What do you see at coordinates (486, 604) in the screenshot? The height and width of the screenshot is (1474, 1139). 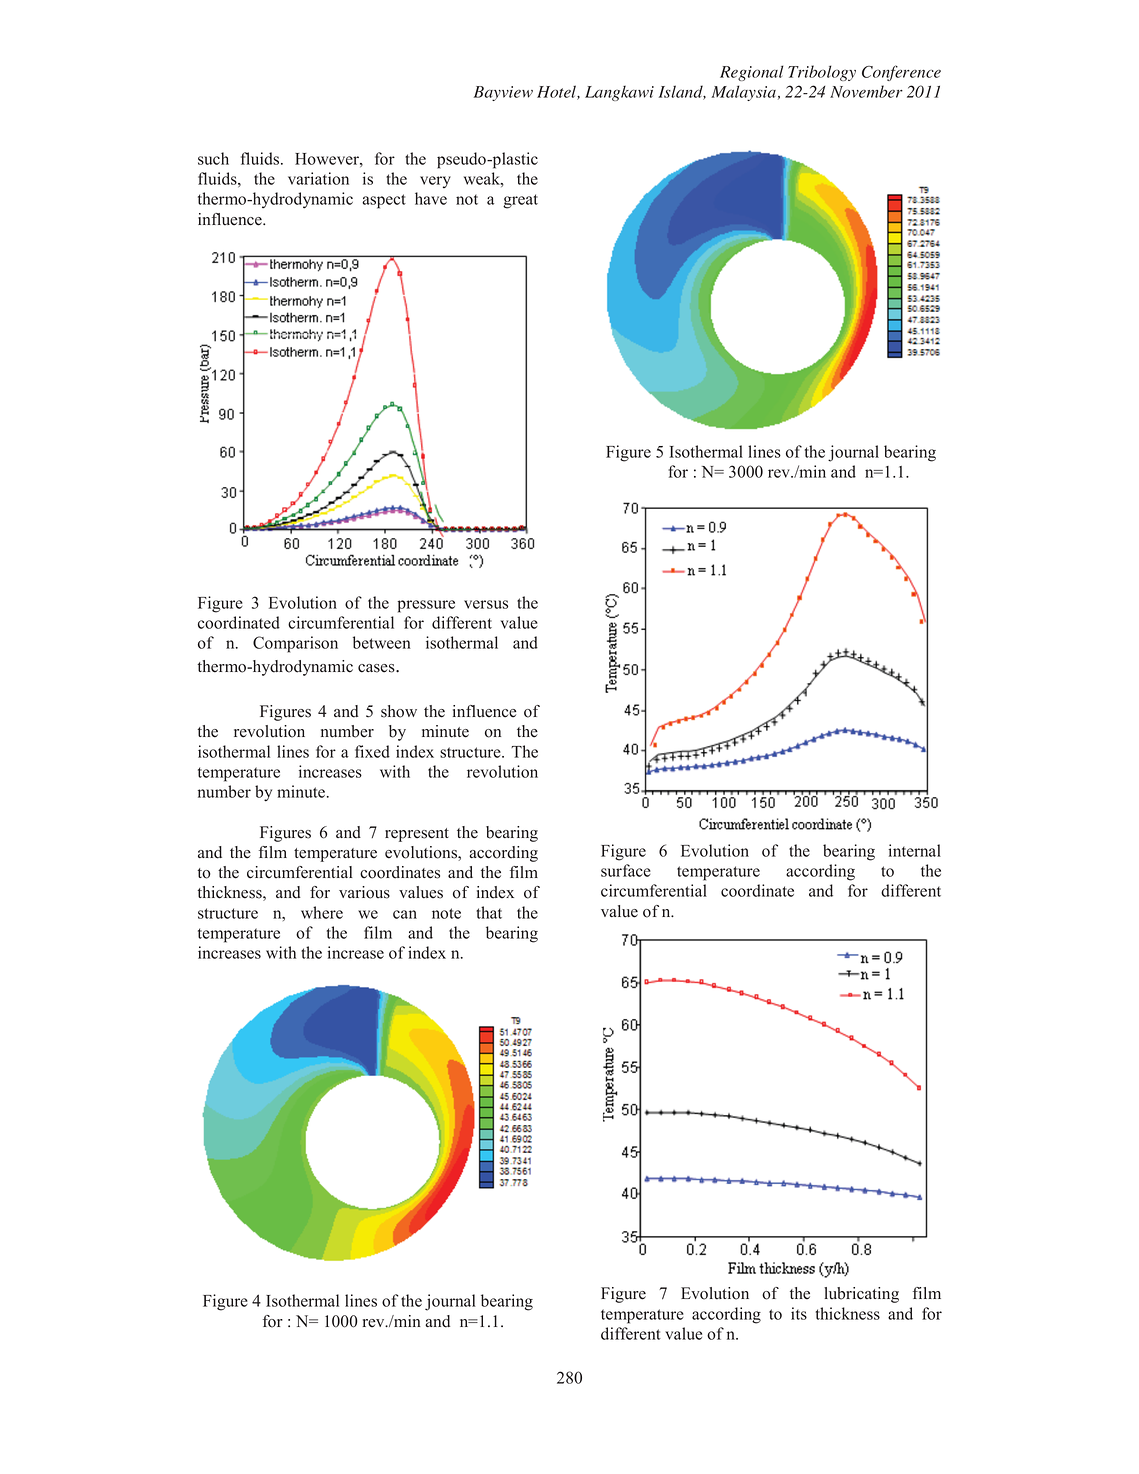 I see `versus` at bounding box center [486, 604].
